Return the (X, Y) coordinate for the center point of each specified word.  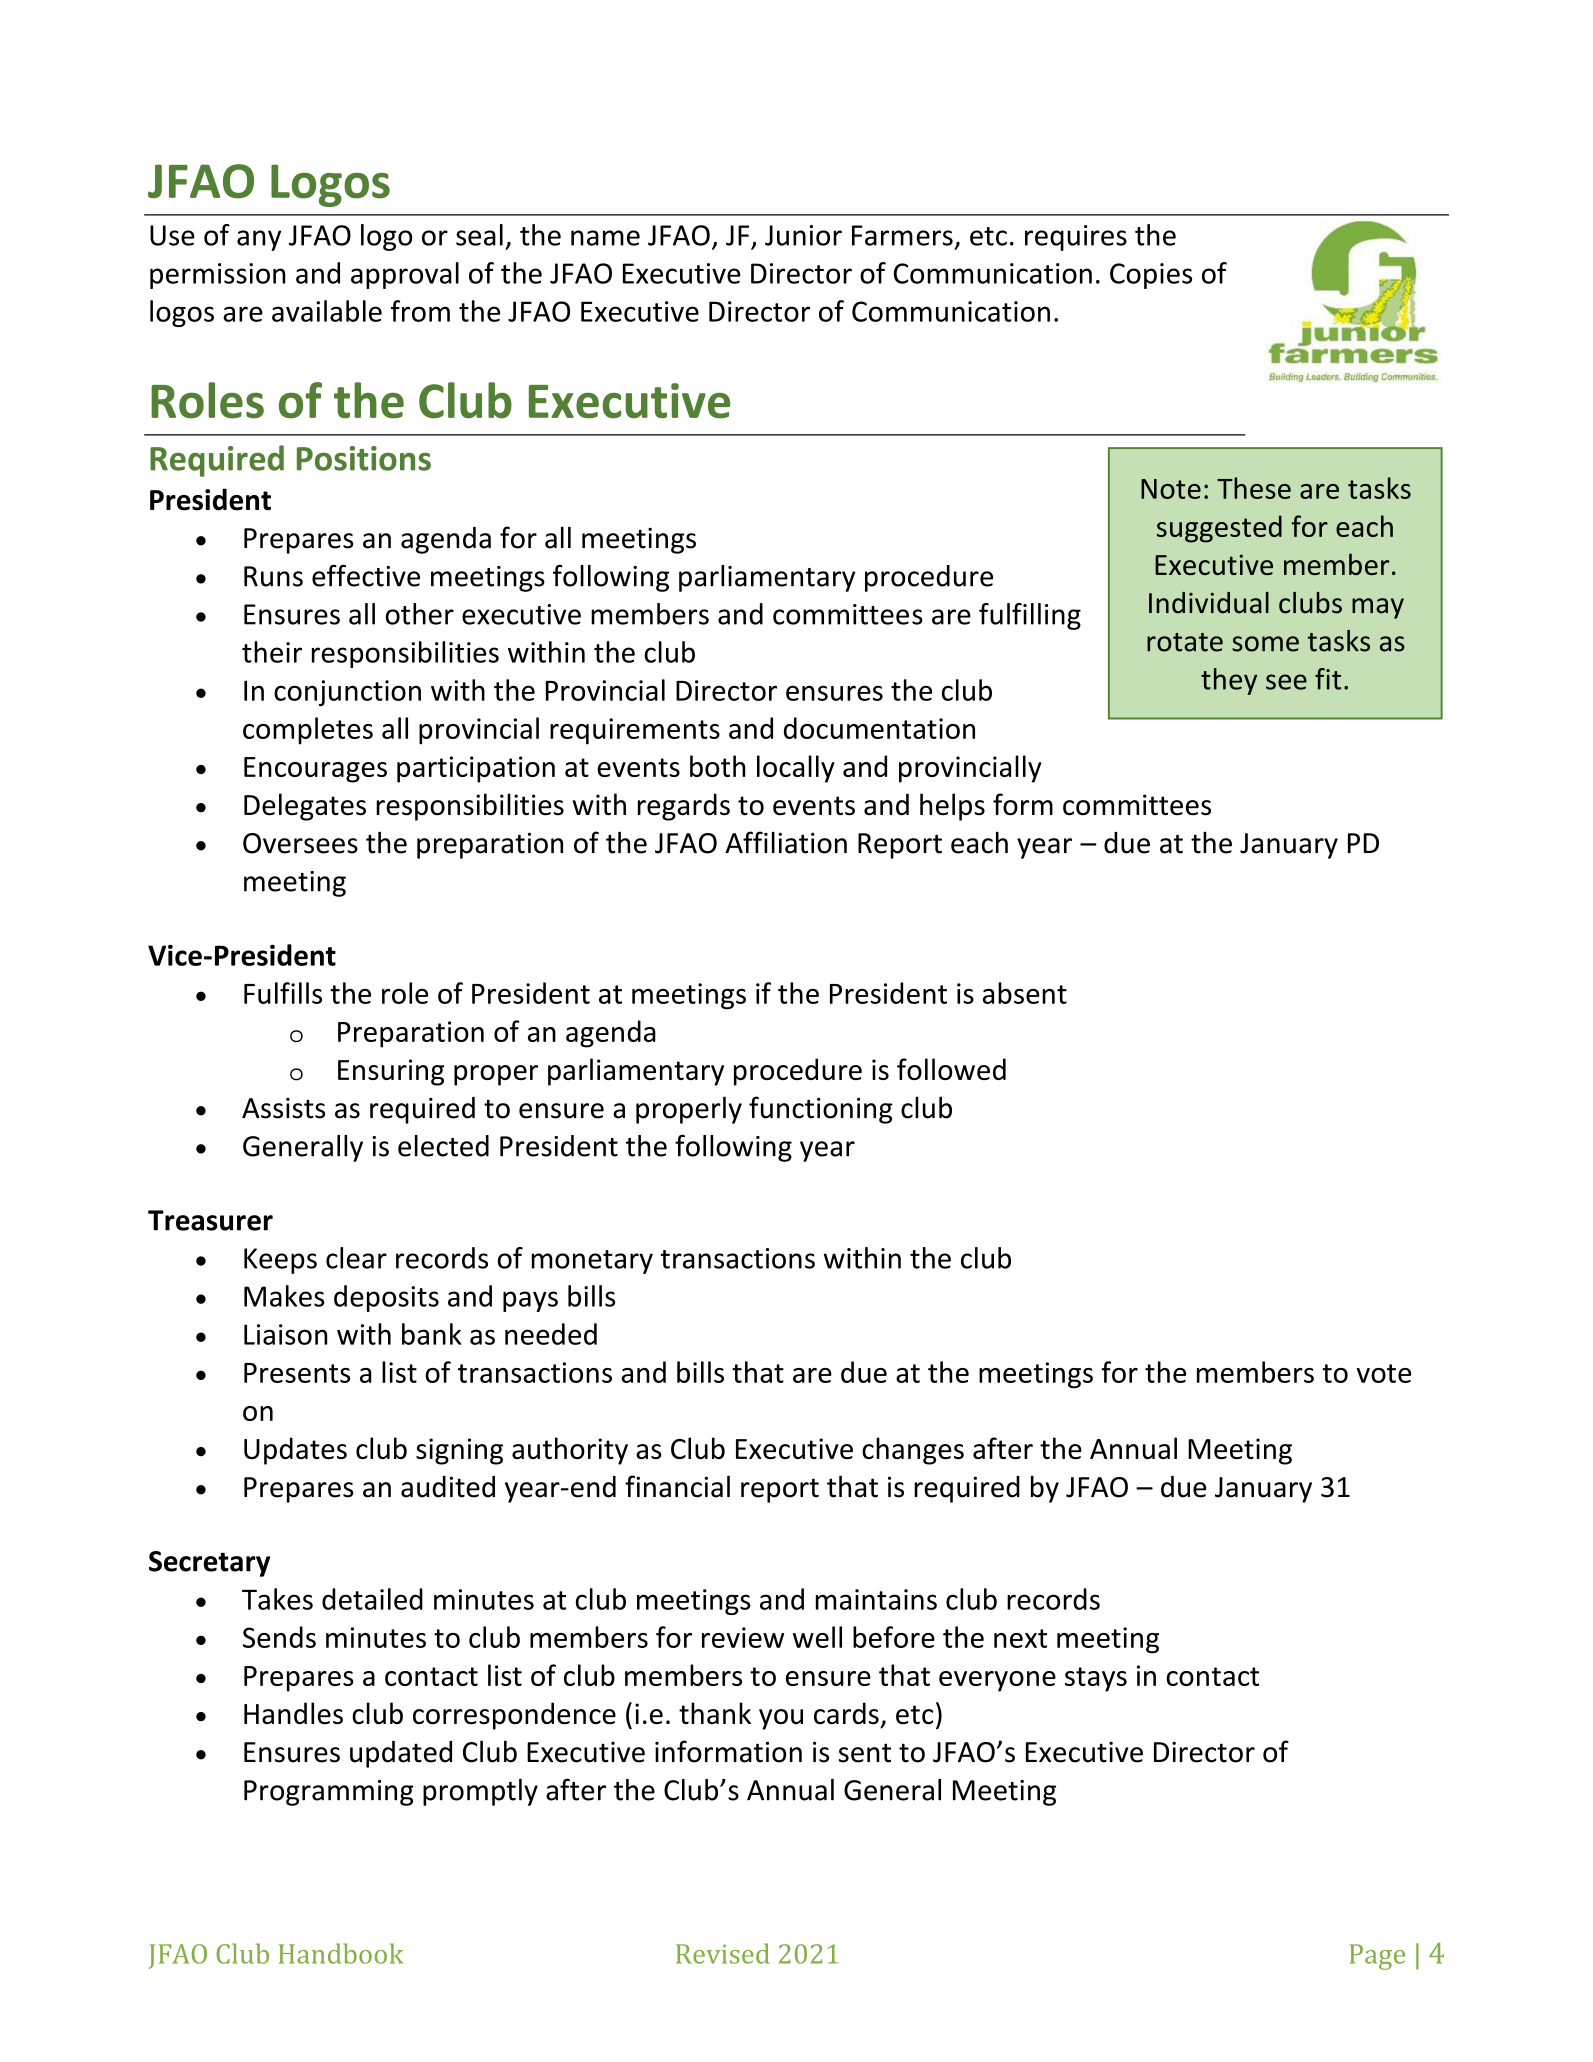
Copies (1151, 276)
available (327, 311)
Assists (283, 1108)
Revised (723, 1953)
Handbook (341, 1953)
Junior (803, 235)
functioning (821, 1110)
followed (951, 1069)
